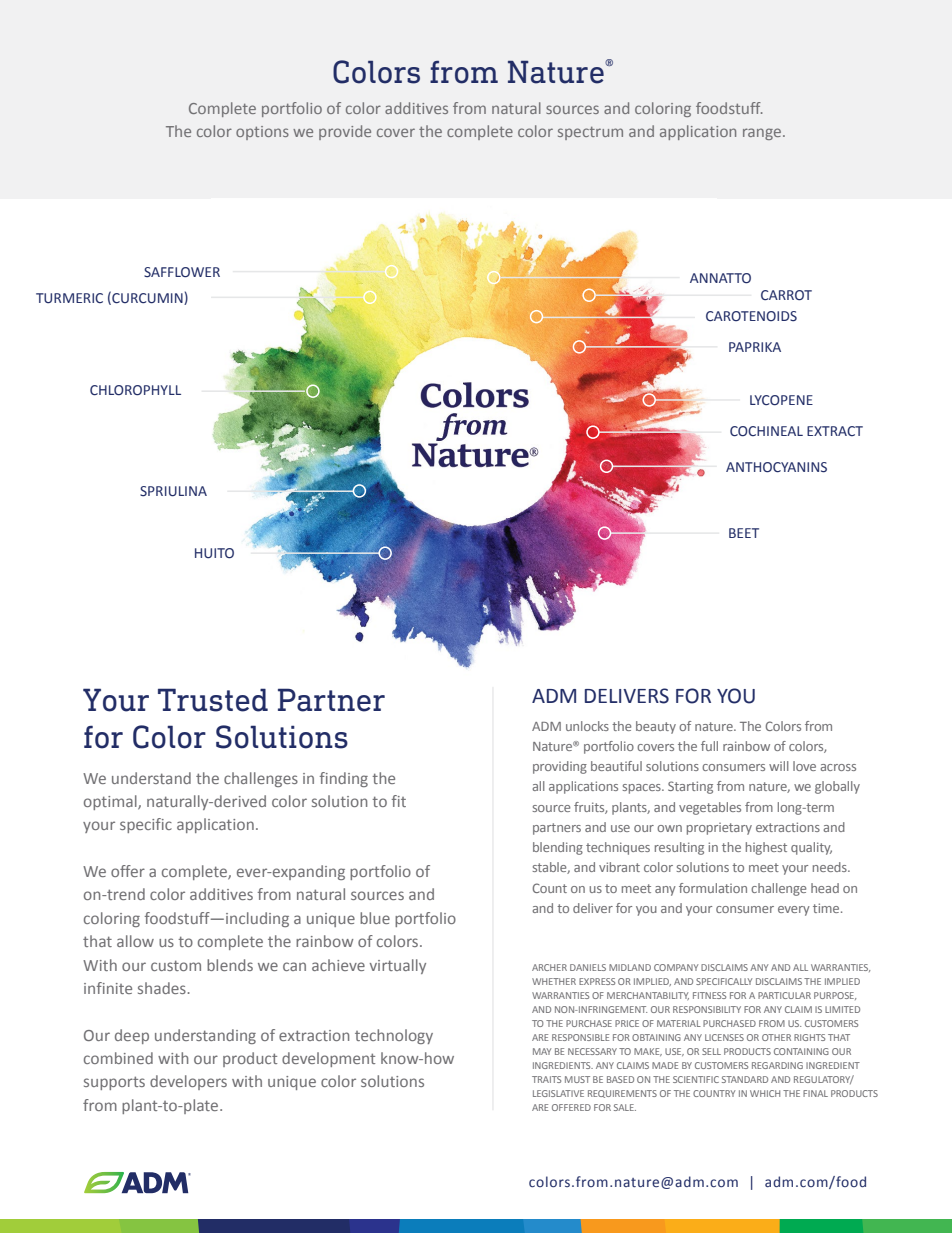  What do you see at coordinates (776, 467) in the page?
I see `ANTHOCYANINS` at bounding box center [776, 467].
